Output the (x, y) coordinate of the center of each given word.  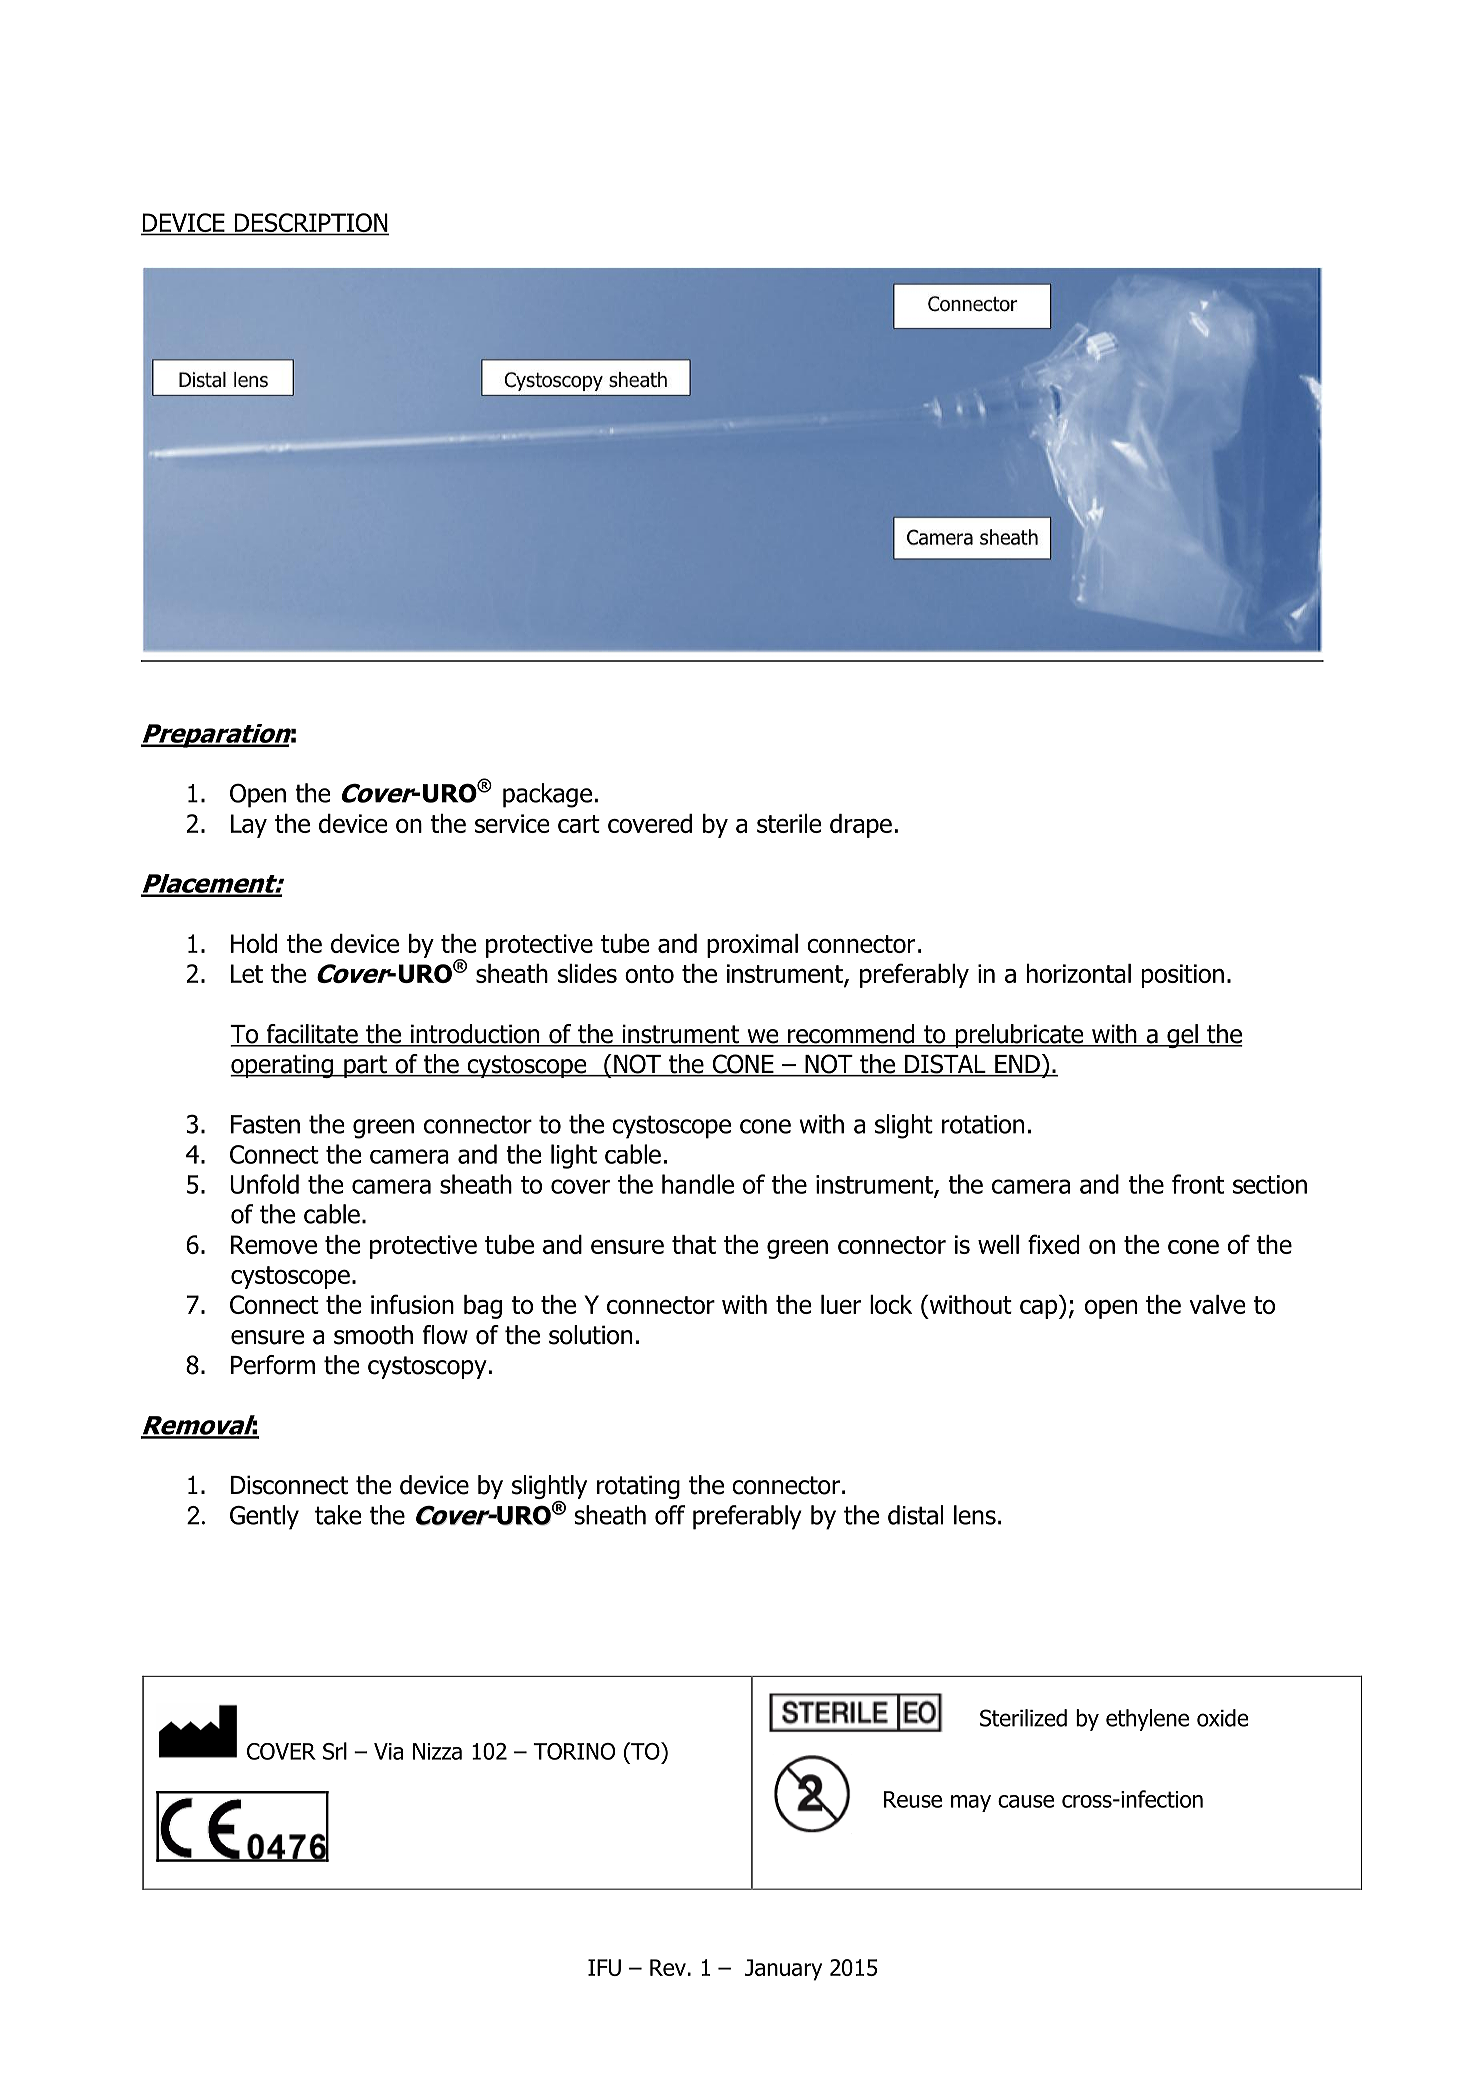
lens (975, 1515)
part (365, 1066)
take (338, 1515)
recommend (851, 1035)
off (670, 1515)
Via (388, 1751)
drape (861, 826)
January (783, 1970)
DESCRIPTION (310, 224)
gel (1182, 1036)
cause (1026, 1801)
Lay (249, 826)
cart (579, 824)
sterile (789, 823)
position (1183, 976)
